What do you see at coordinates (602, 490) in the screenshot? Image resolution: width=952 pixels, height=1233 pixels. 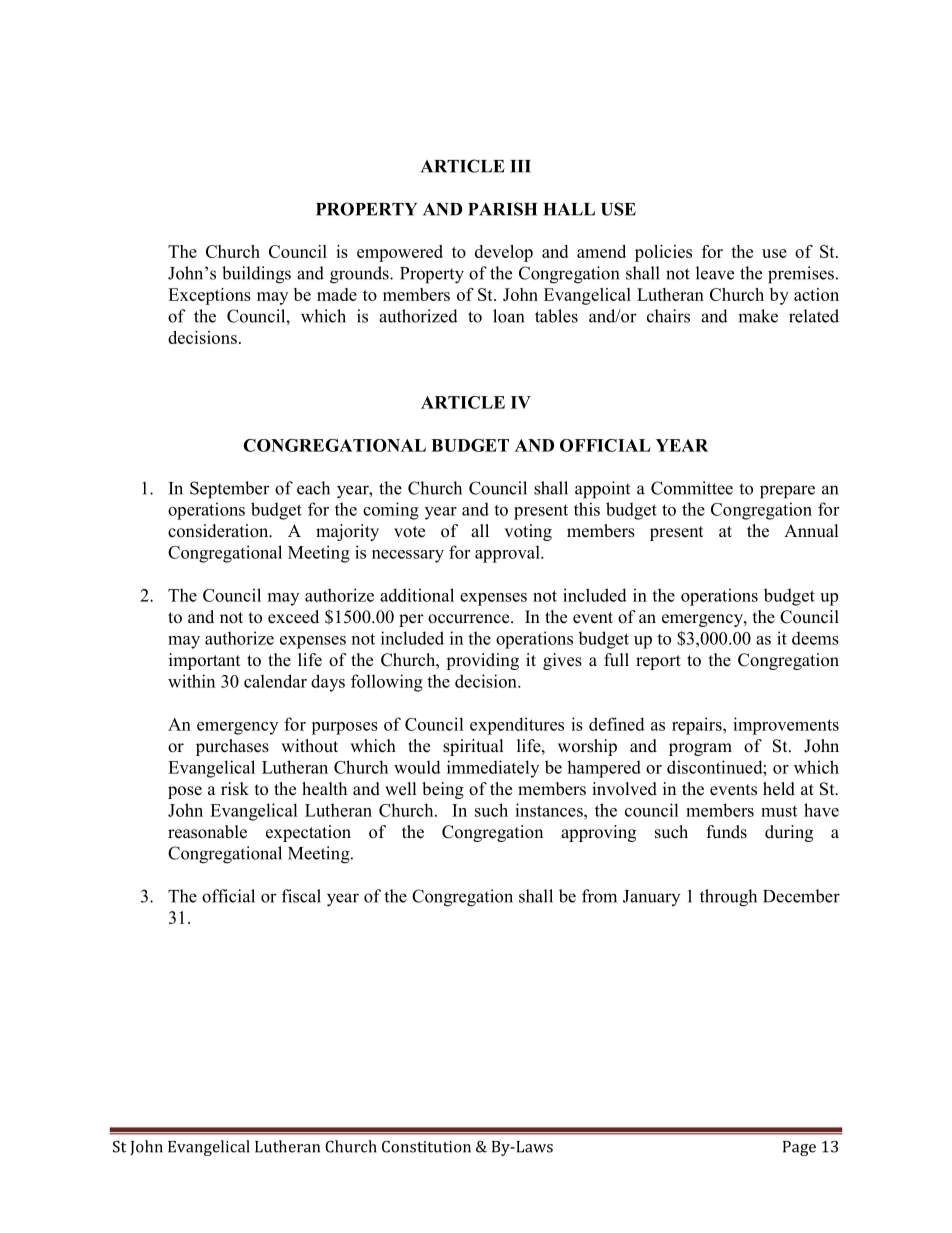 I see `appoint` at bounding box center [602, 490].
